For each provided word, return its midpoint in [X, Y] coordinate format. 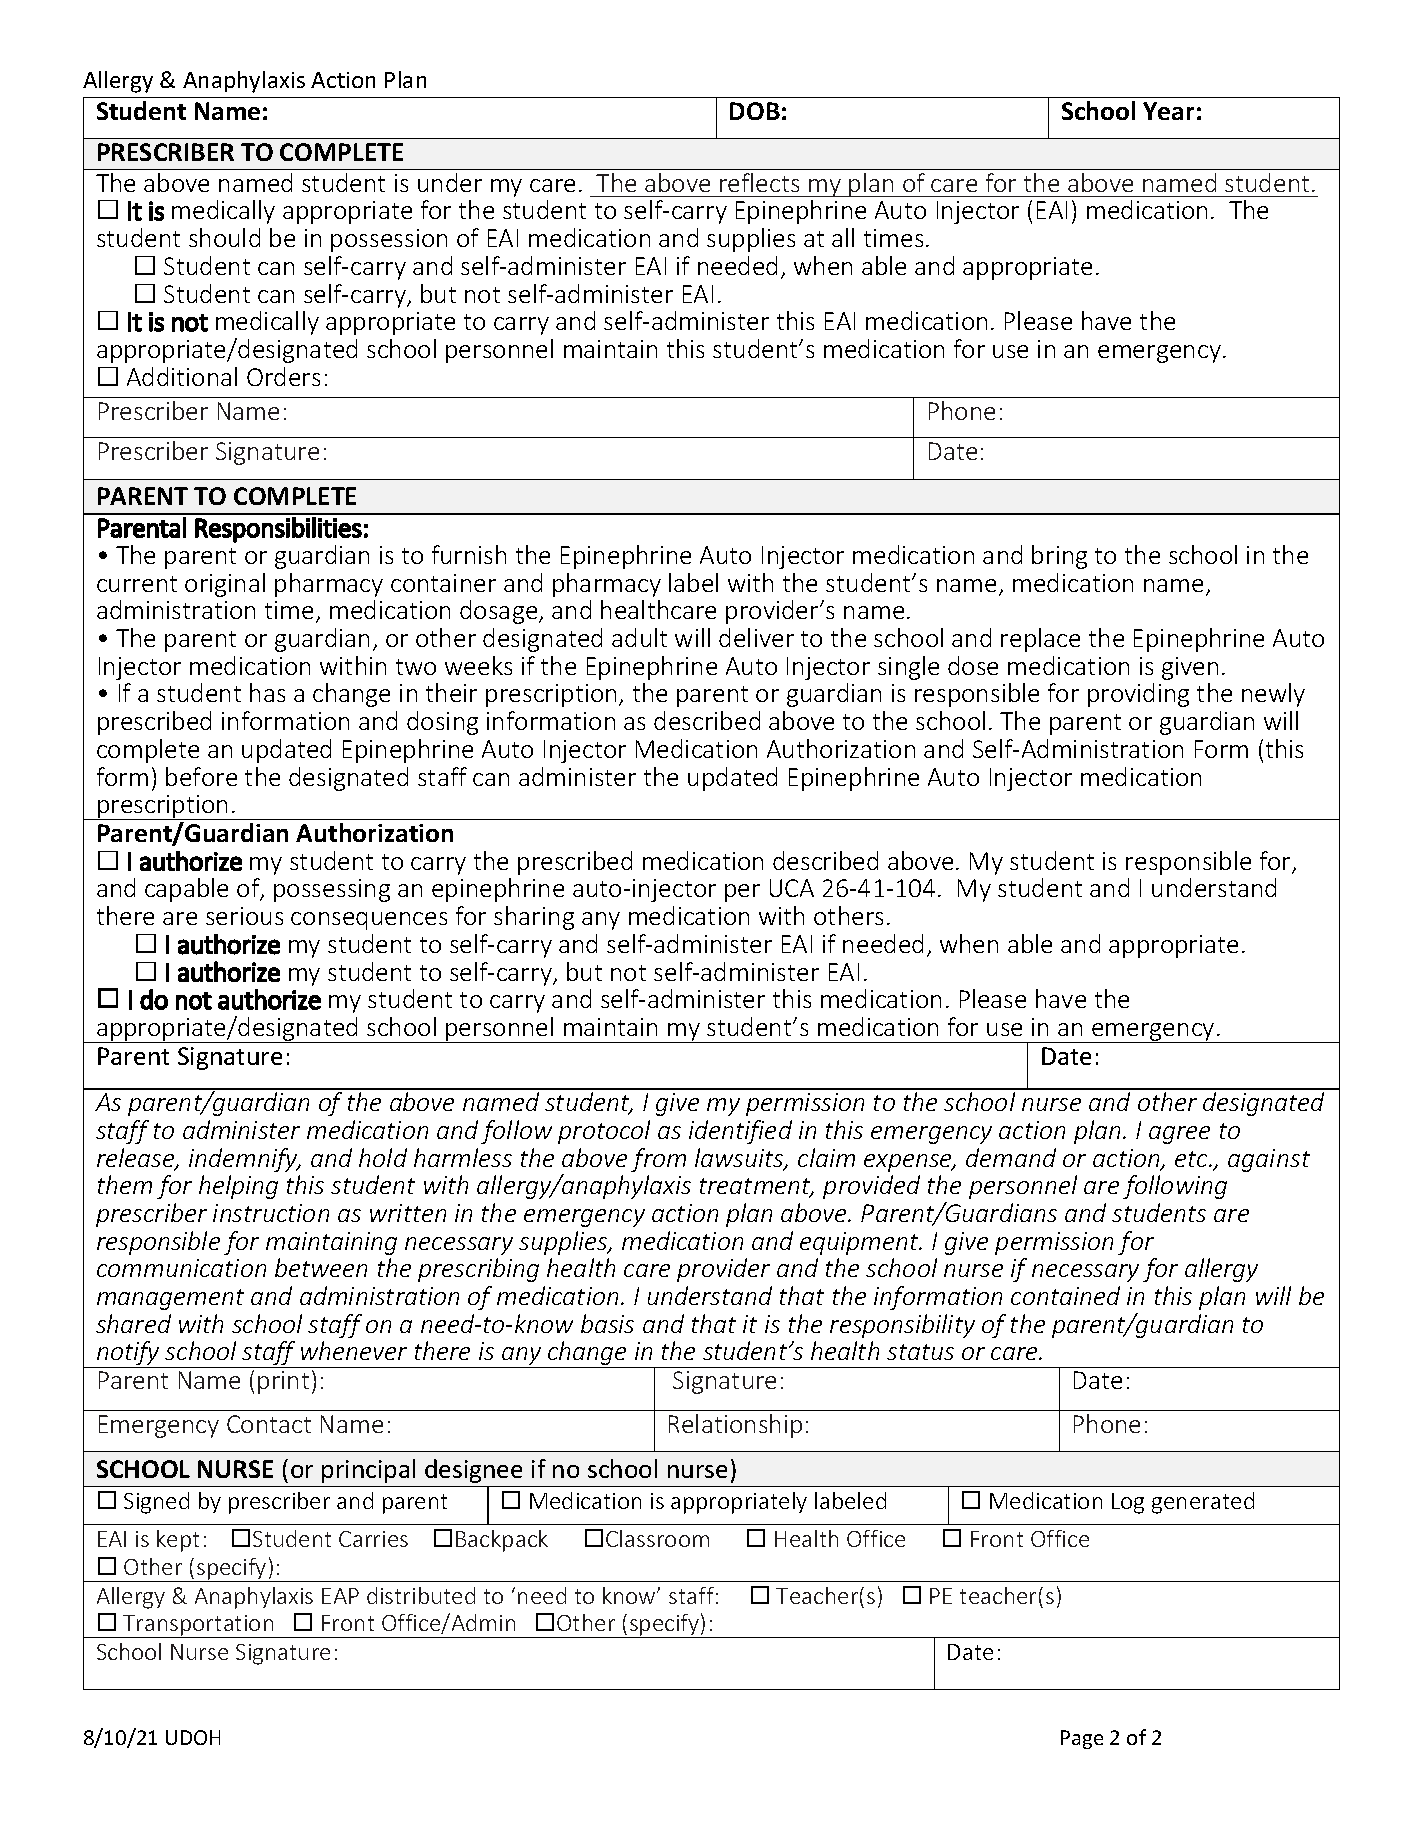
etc [1193, 1159]
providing [1138, 695]
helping [238, 1187]
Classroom [657, 1538]
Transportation [198, 1626]
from [658, 1160]
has [267, 692]
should [224, 237]
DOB [755, 111]
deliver [756, 637]
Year [1168, 111]
